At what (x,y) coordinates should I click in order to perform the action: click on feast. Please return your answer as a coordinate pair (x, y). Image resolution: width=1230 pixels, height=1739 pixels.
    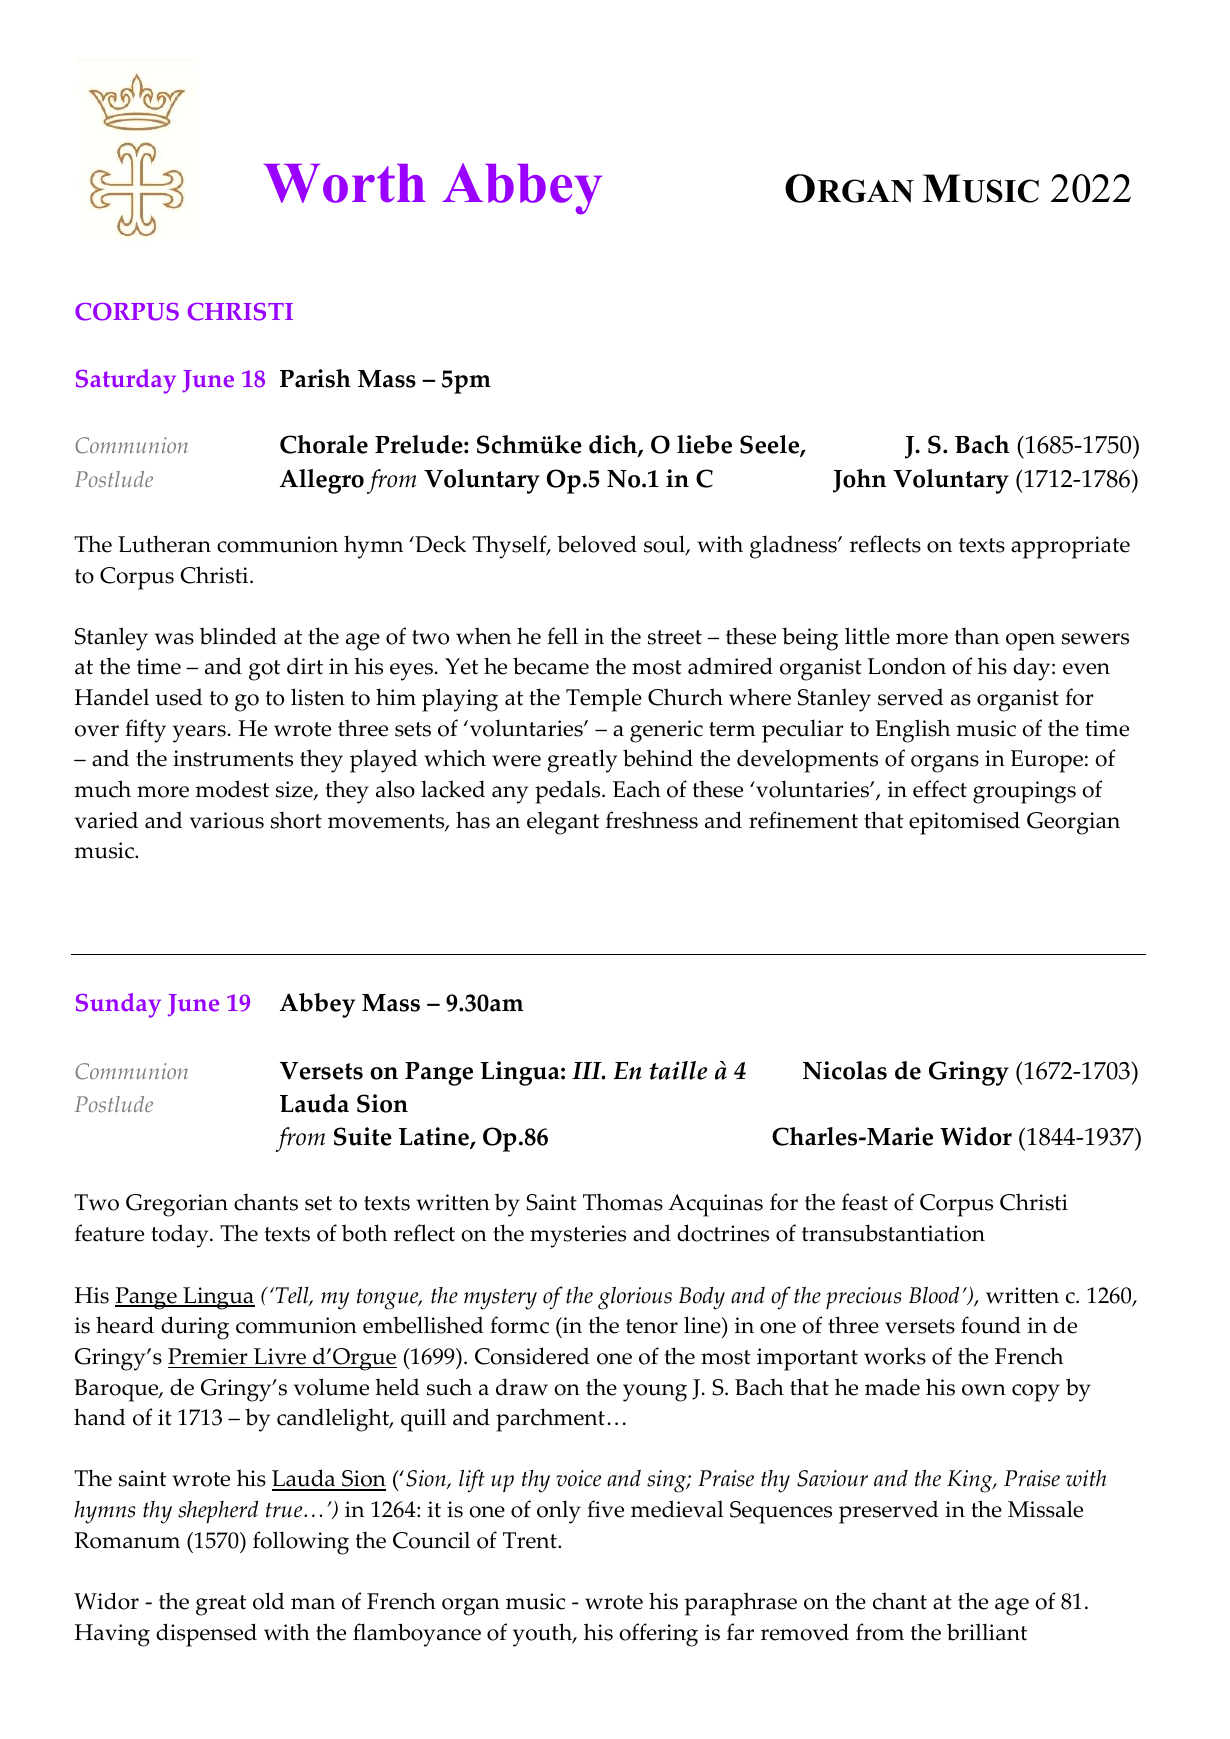
    Looking at the image, I should click on (865, 1202).
